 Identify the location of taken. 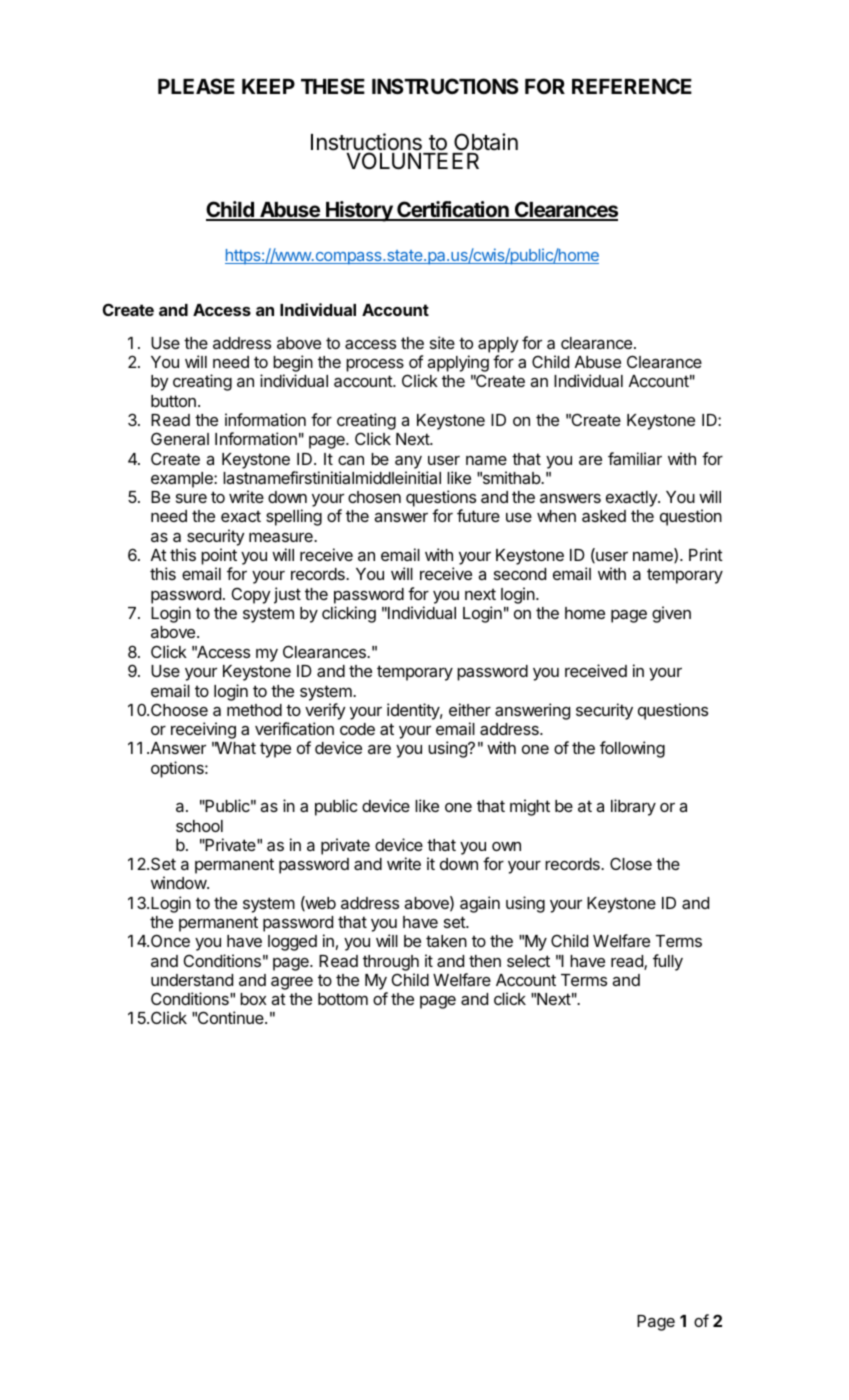
(446, 941).
